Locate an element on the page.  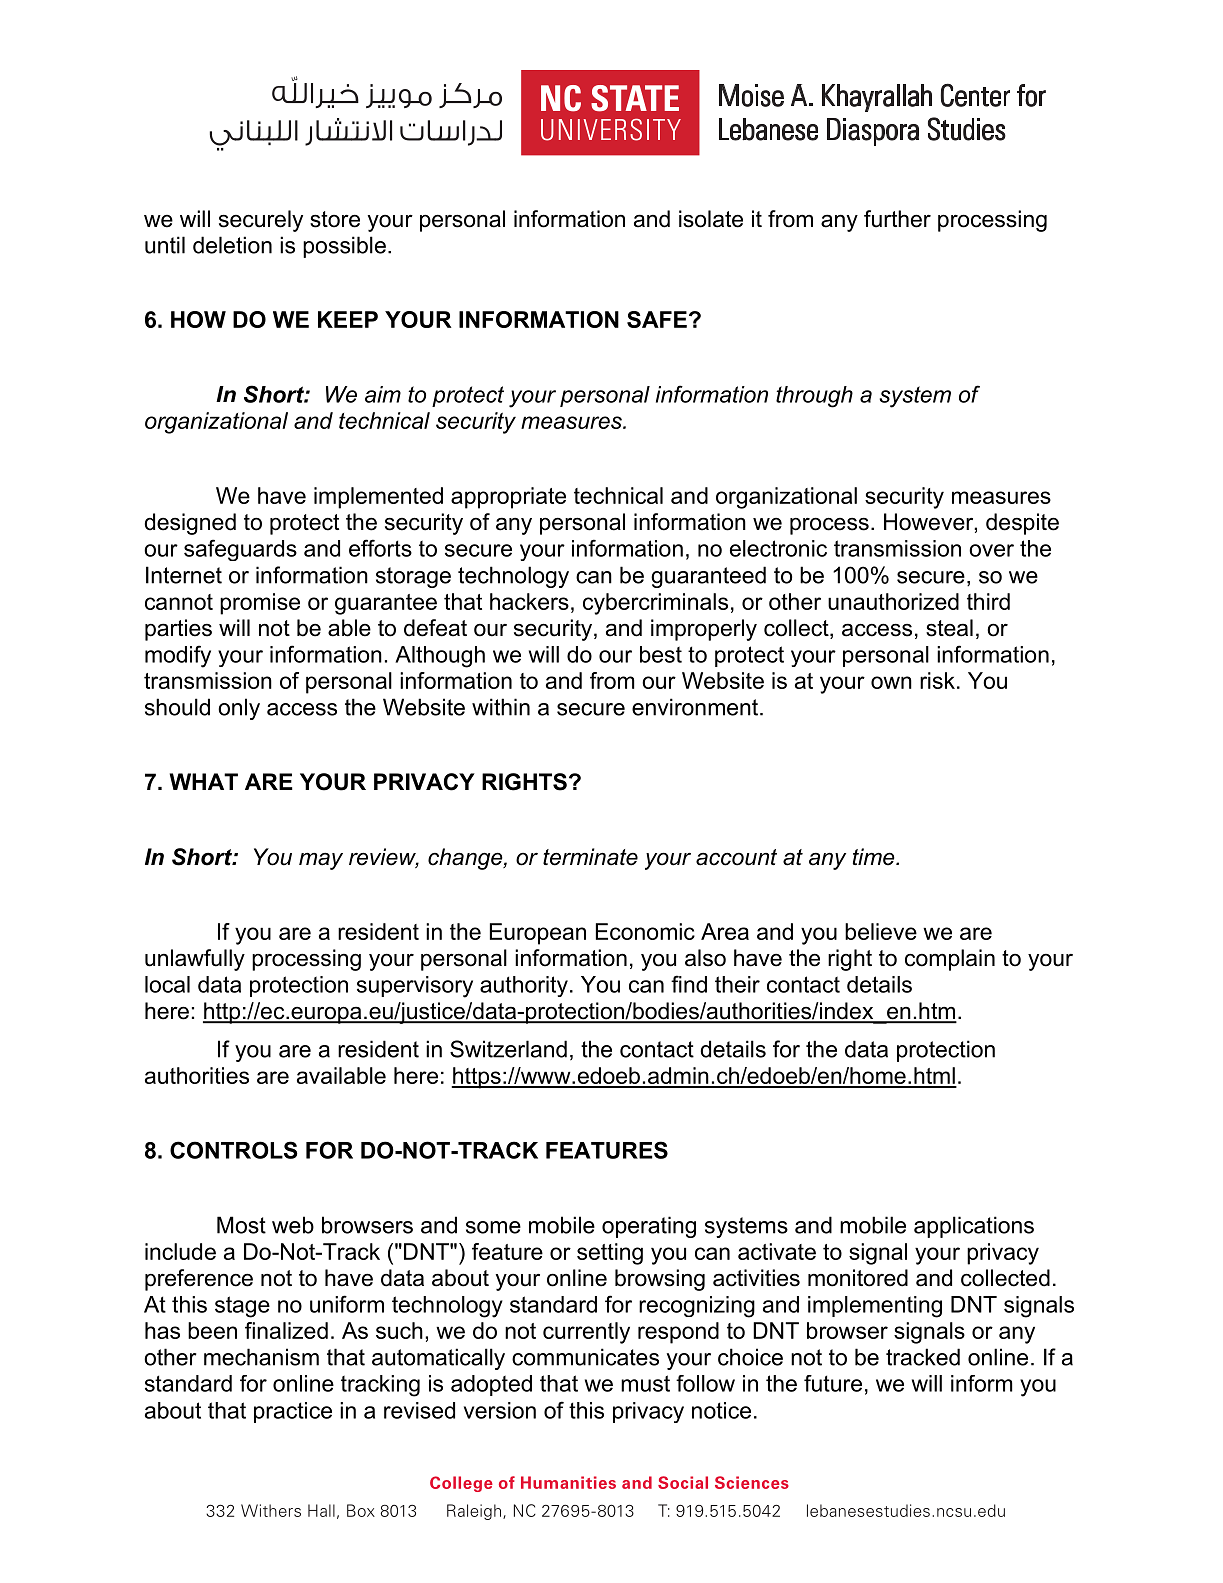
isolate is located at coordinates (711, 219).
